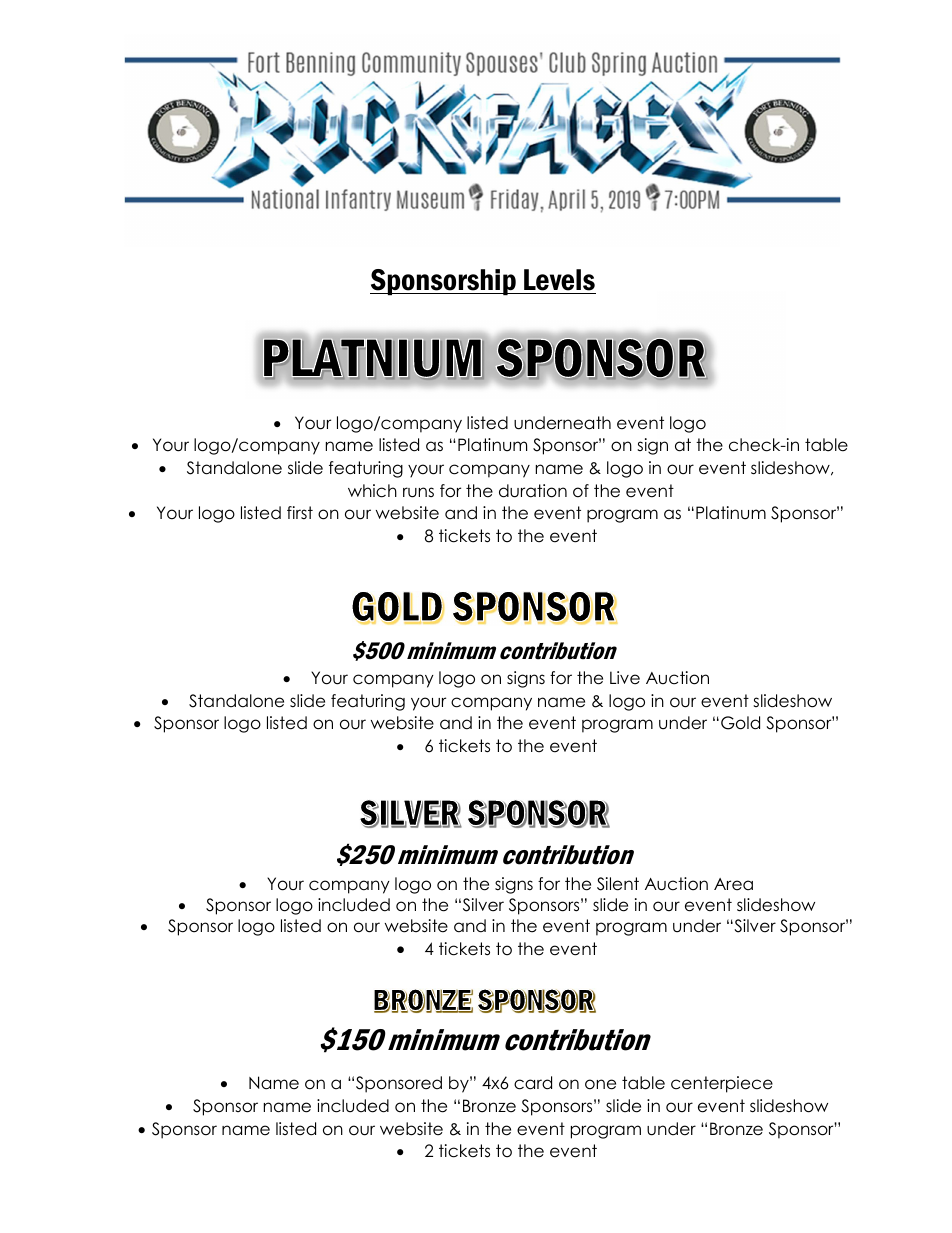  Describe the element at coordinates (618, 884) in the screenshot. I see `Silent` at that location.
